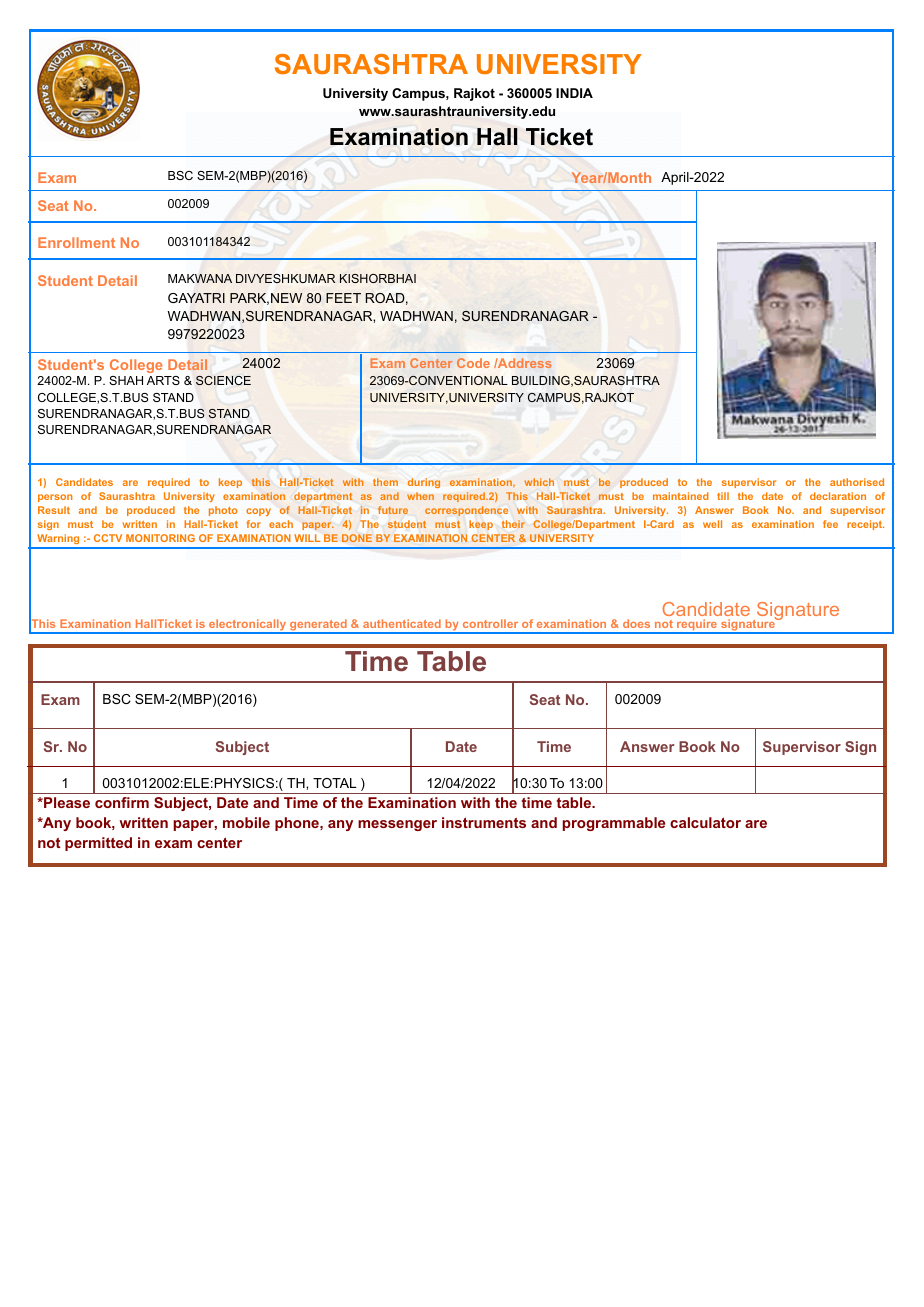 The width and height of the page is (924, 1307). What do you see at coordinates (857, 482) in the page?
I see `authorised` at bounding box center [857, 482].
